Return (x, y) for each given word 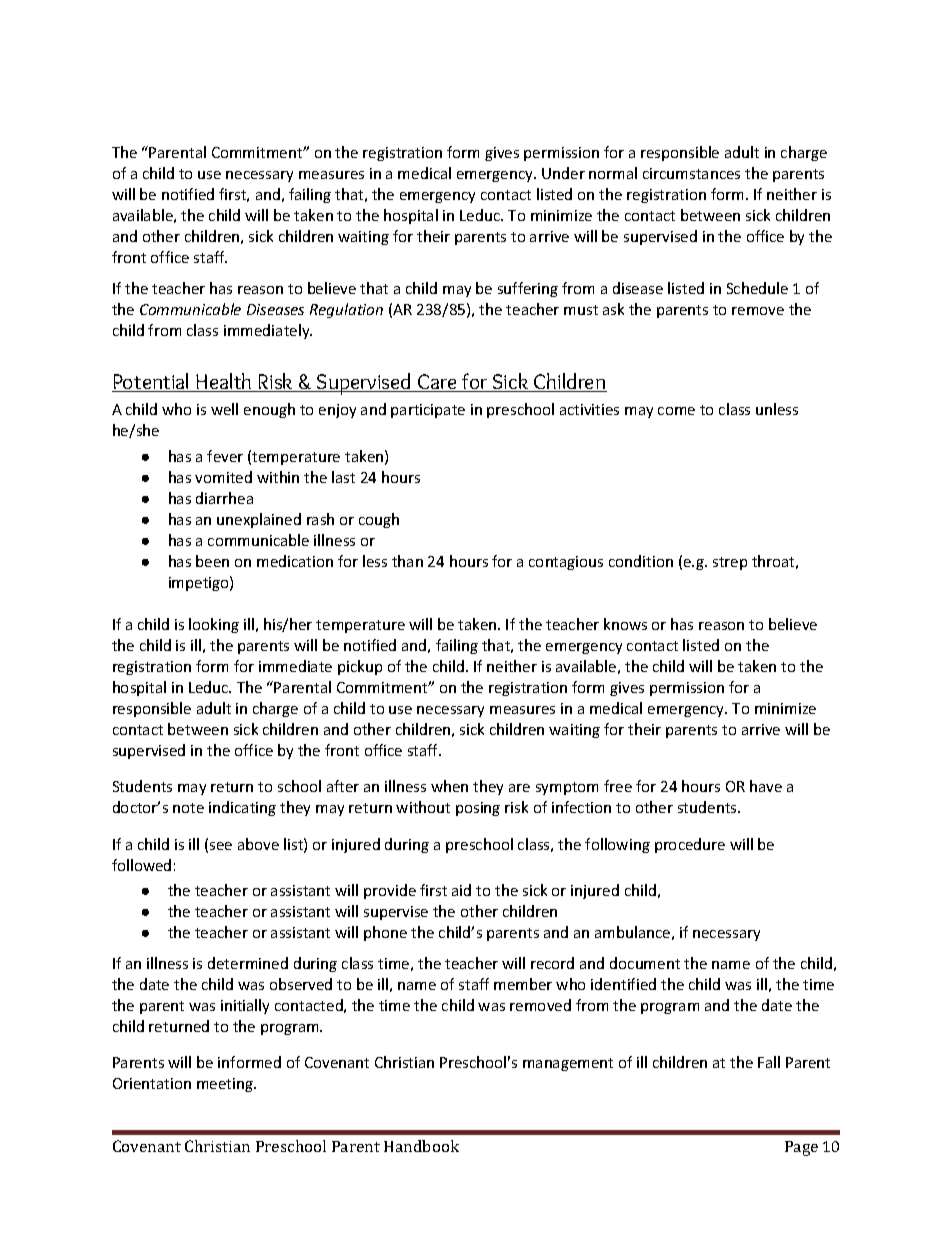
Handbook (421, 1146)
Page (801, 1148)
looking (214, 625)
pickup (360, 667)
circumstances (691, 173)
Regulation (346, 310)
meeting (226, 1085)
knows (625, 624)
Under (563, 173)
